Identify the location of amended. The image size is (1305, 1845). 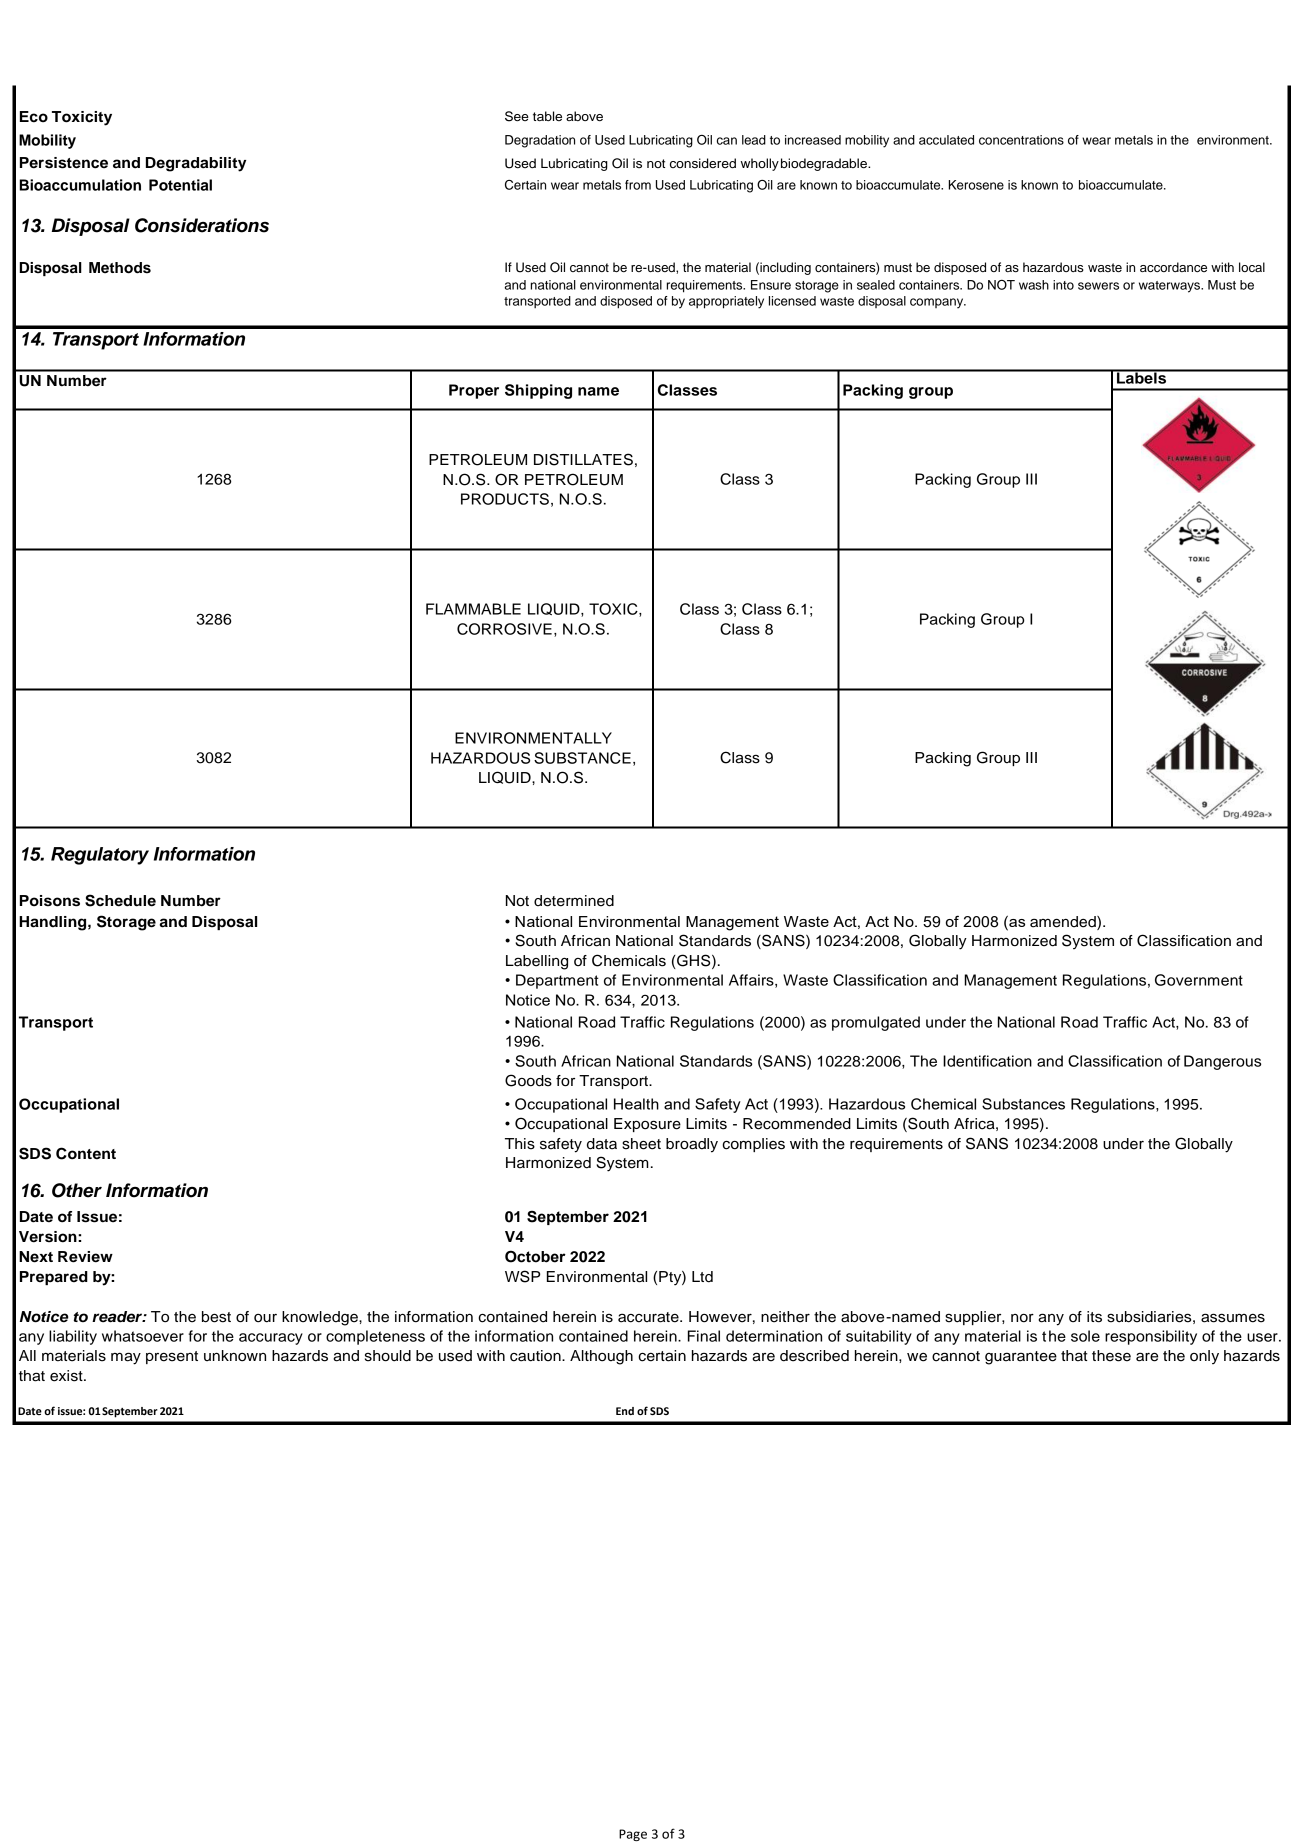
(1064, 923).
